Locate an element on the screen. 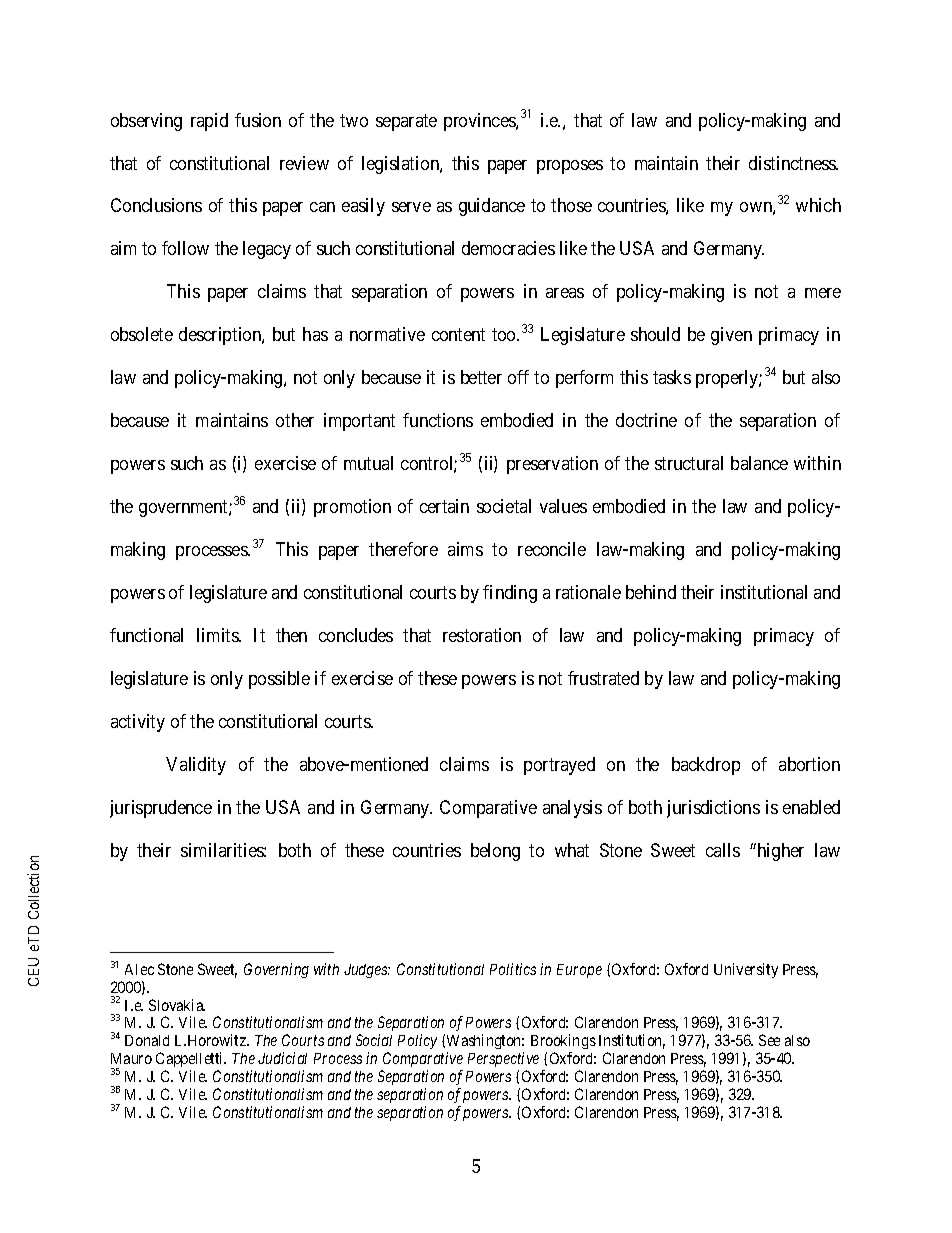  finding is located at coordinates (510, 594).
